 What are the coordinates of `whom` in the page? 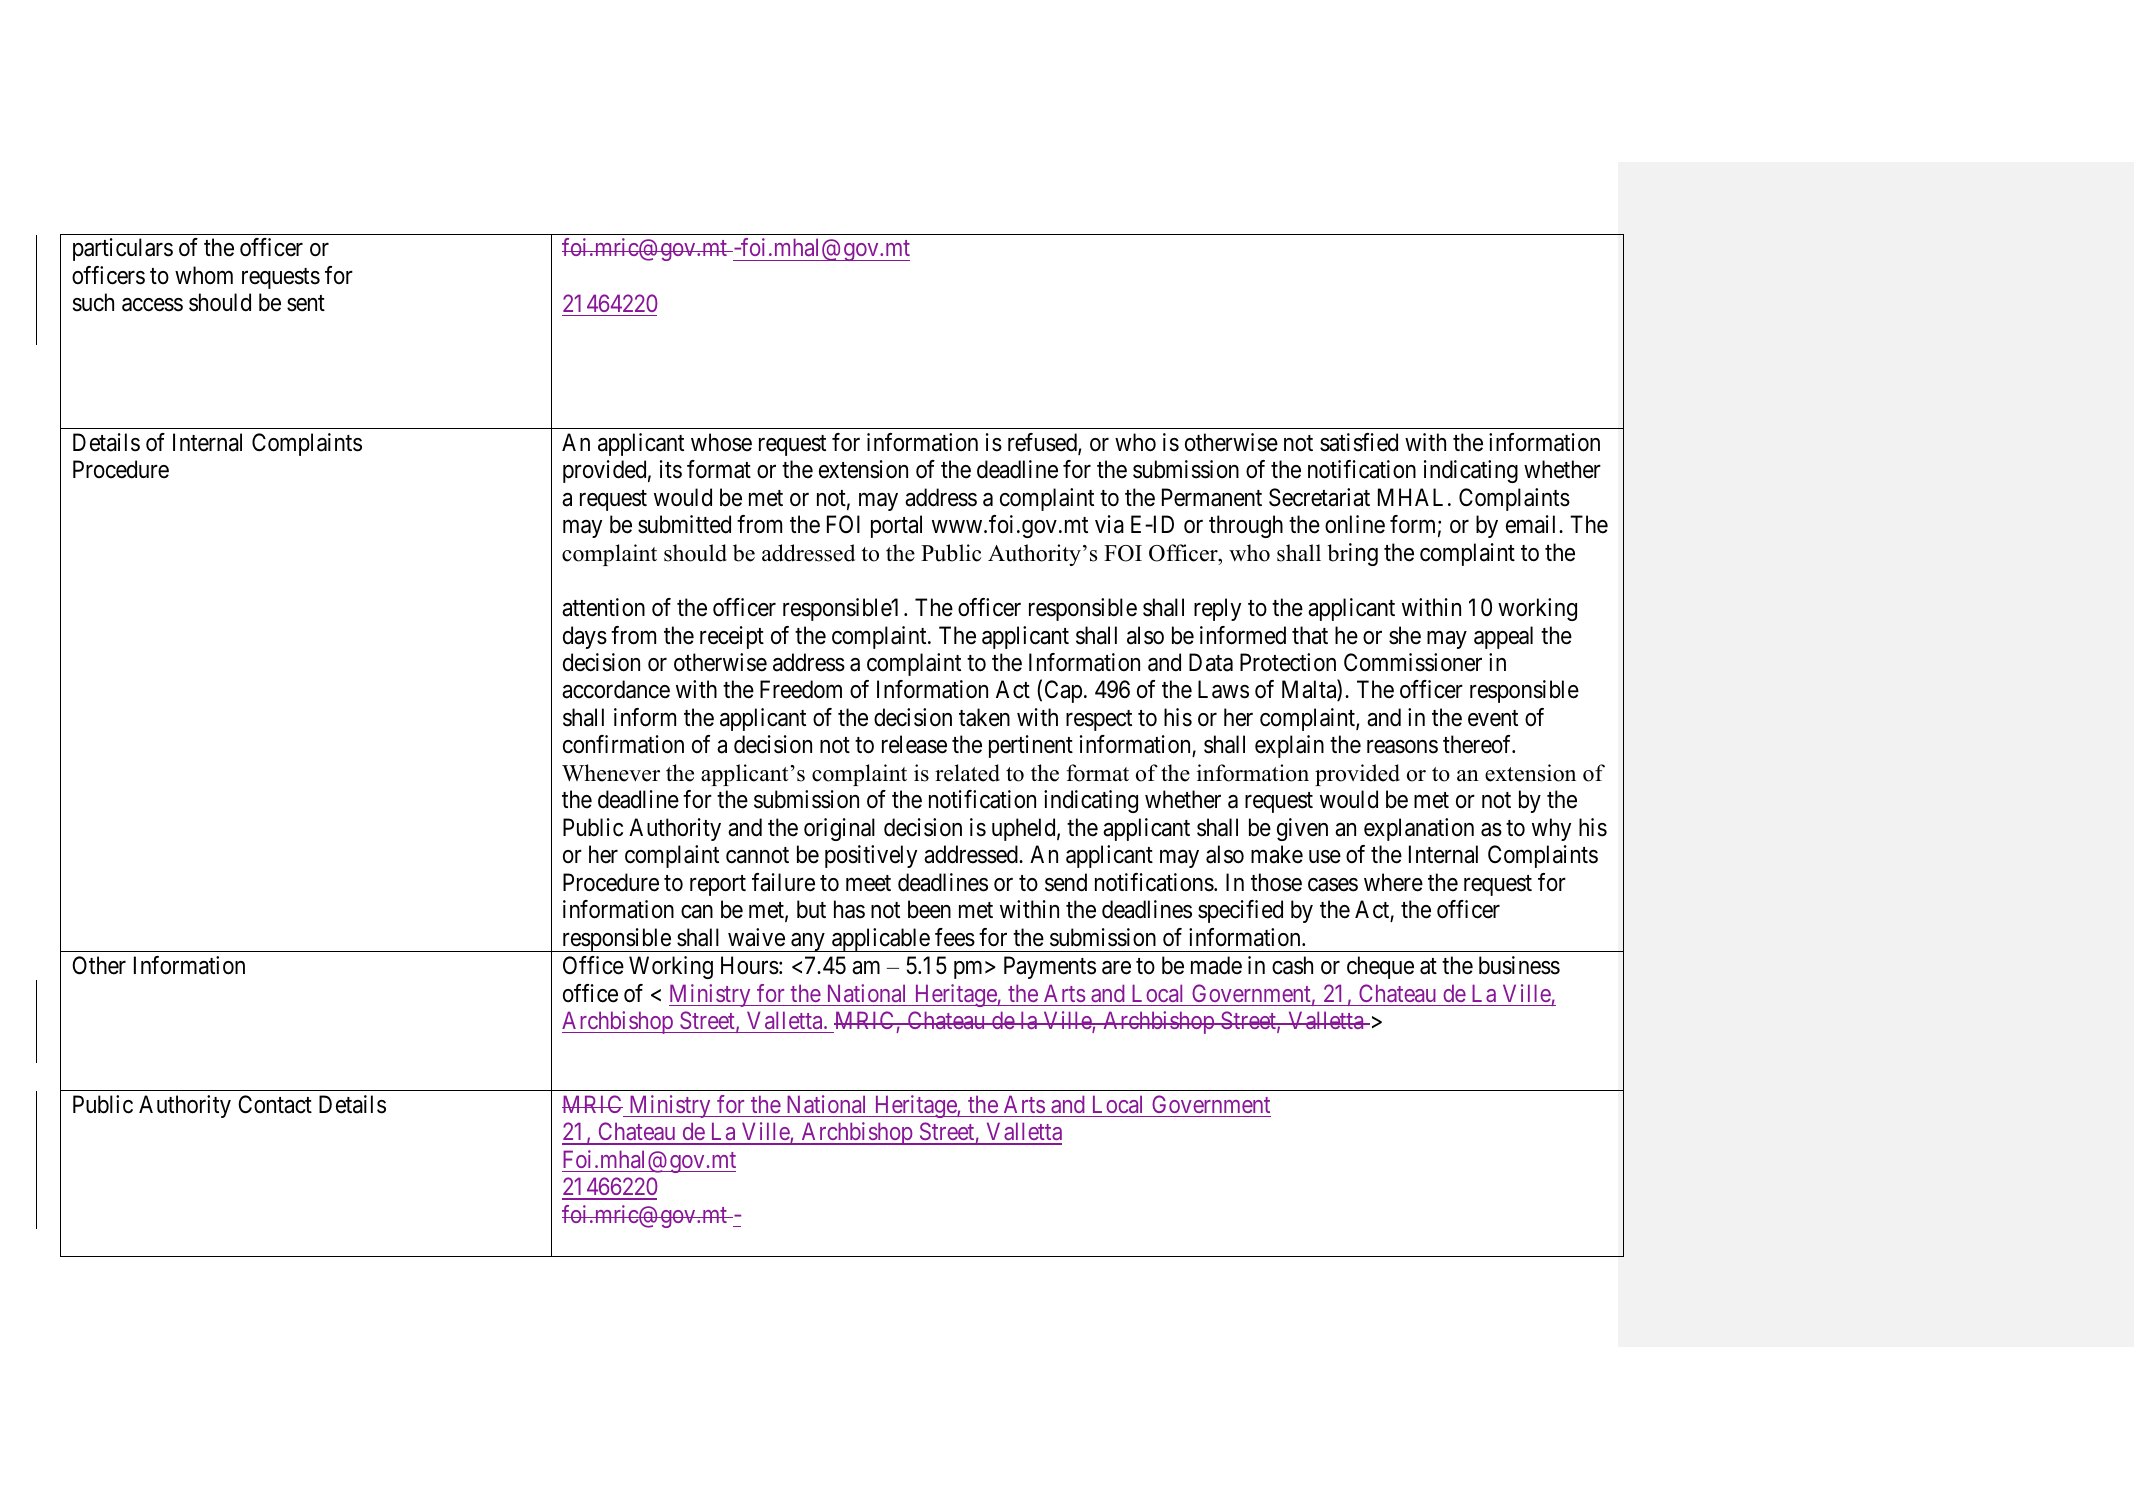 It's located at (204, 275).
